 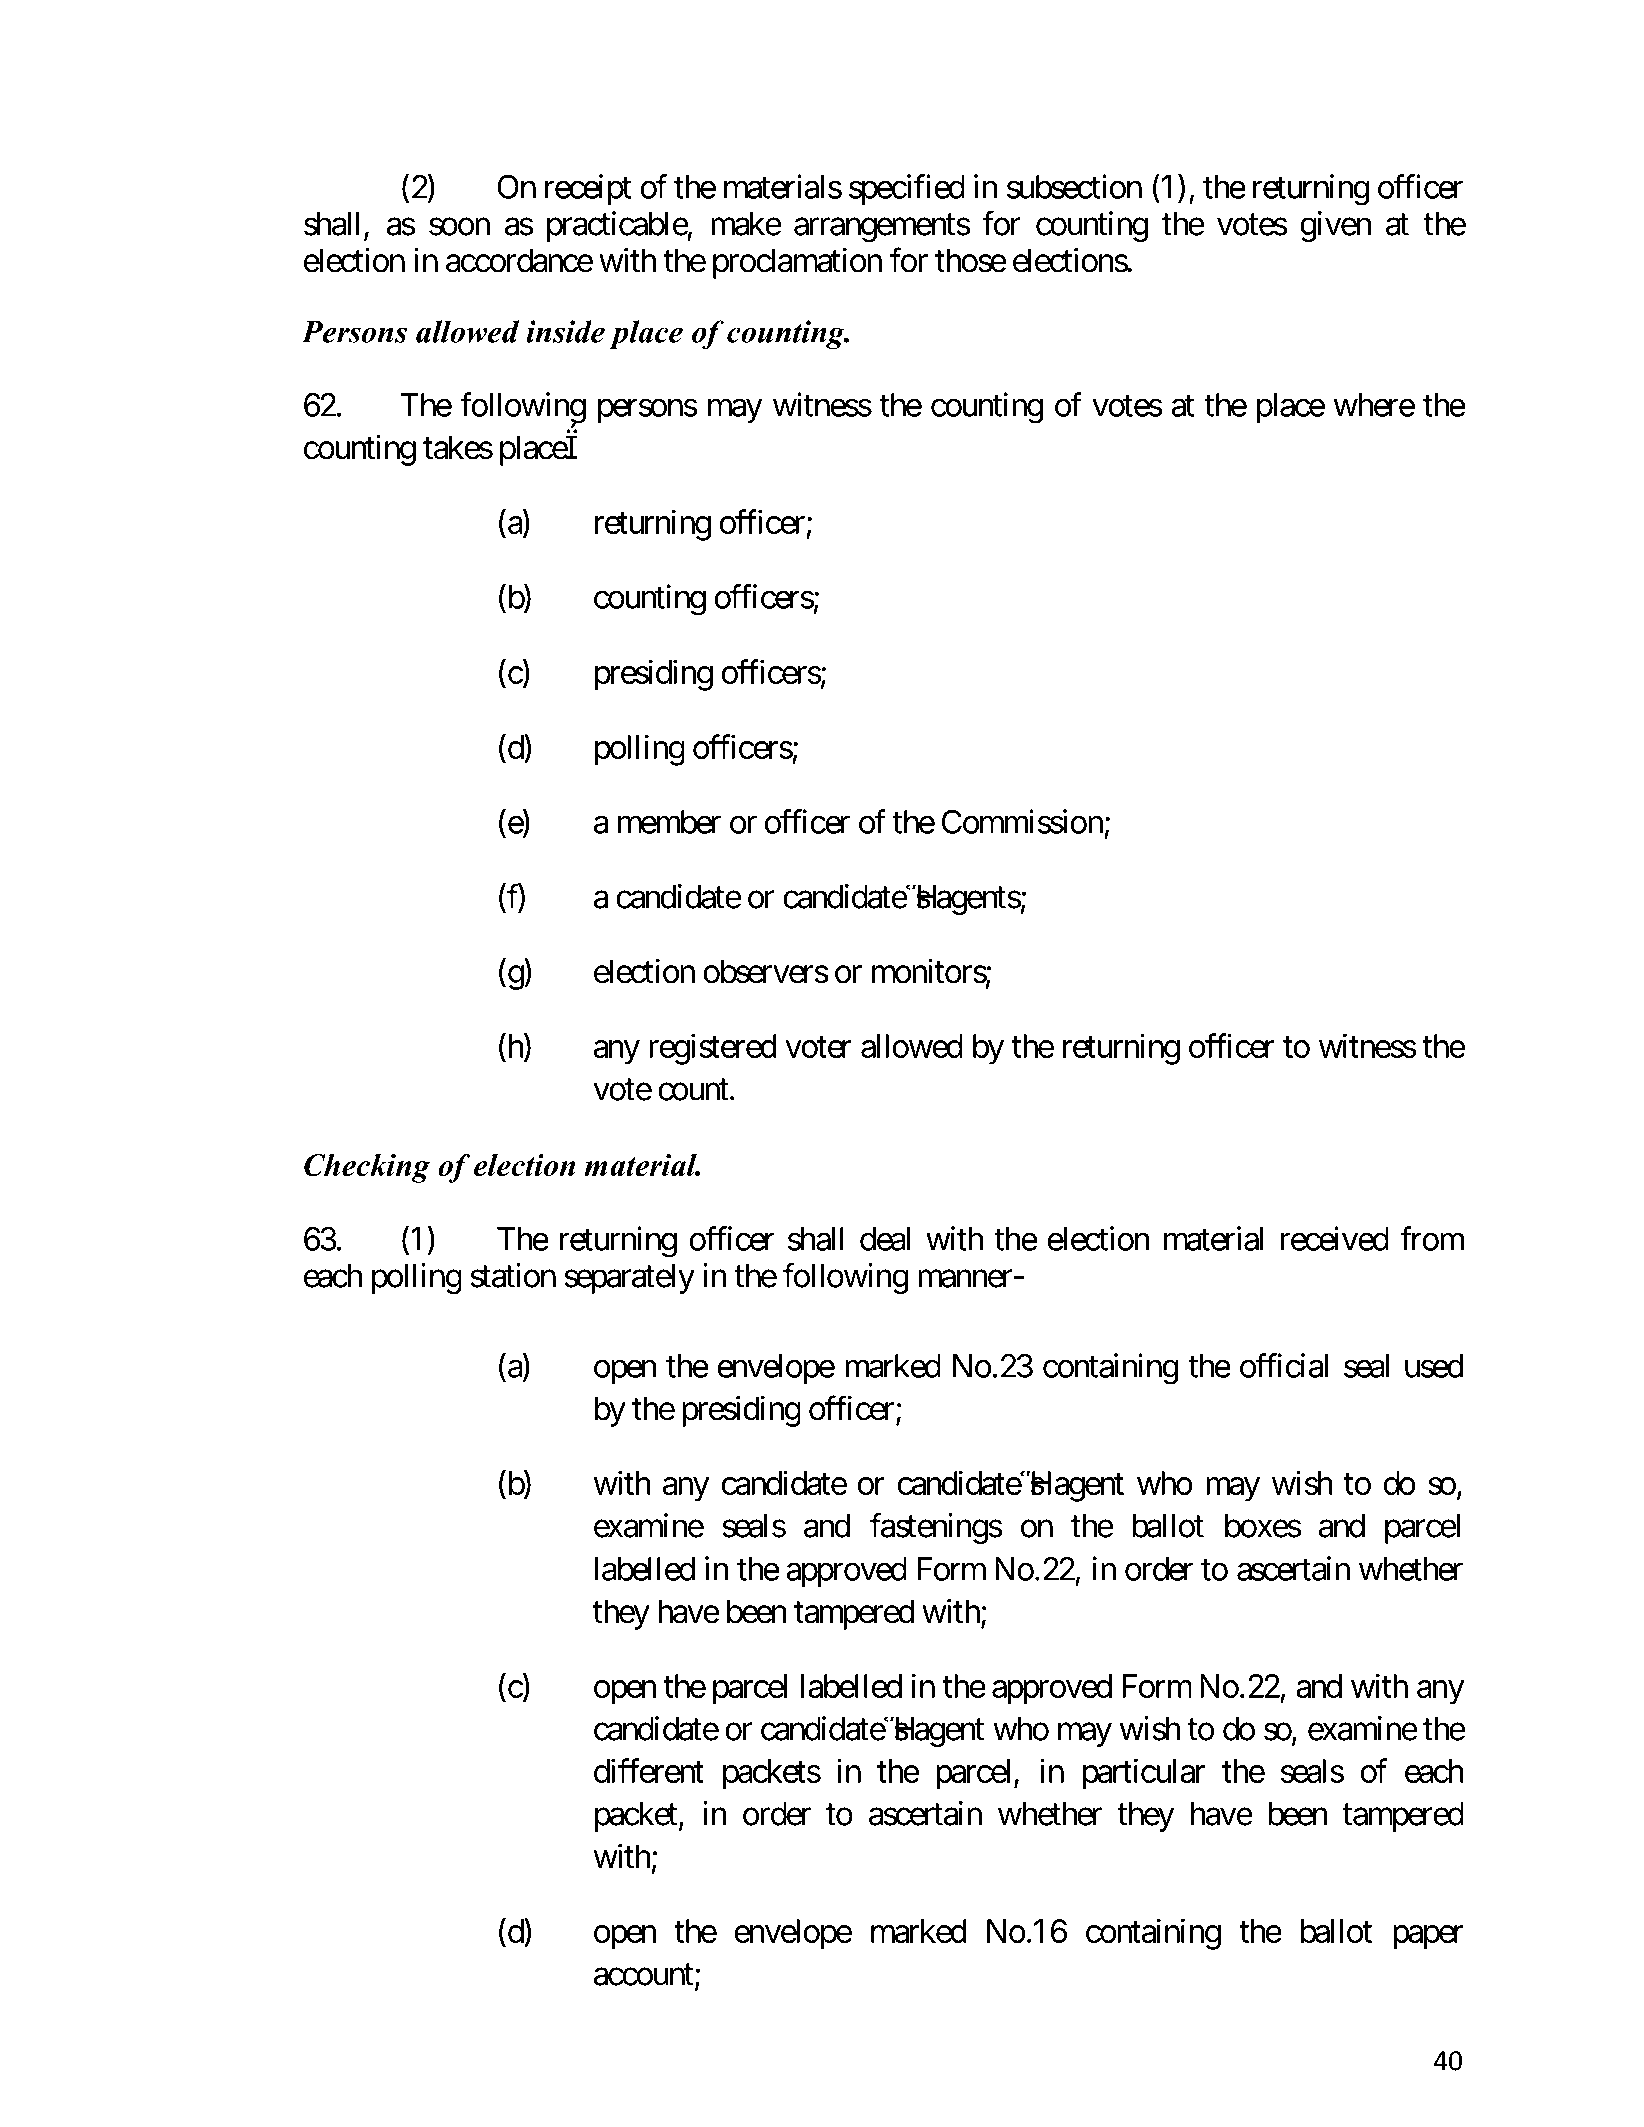 What do you see at coordinates (1335, 1238) in the screenshot?
I see `received` at bounding box center [1335, 1238].
